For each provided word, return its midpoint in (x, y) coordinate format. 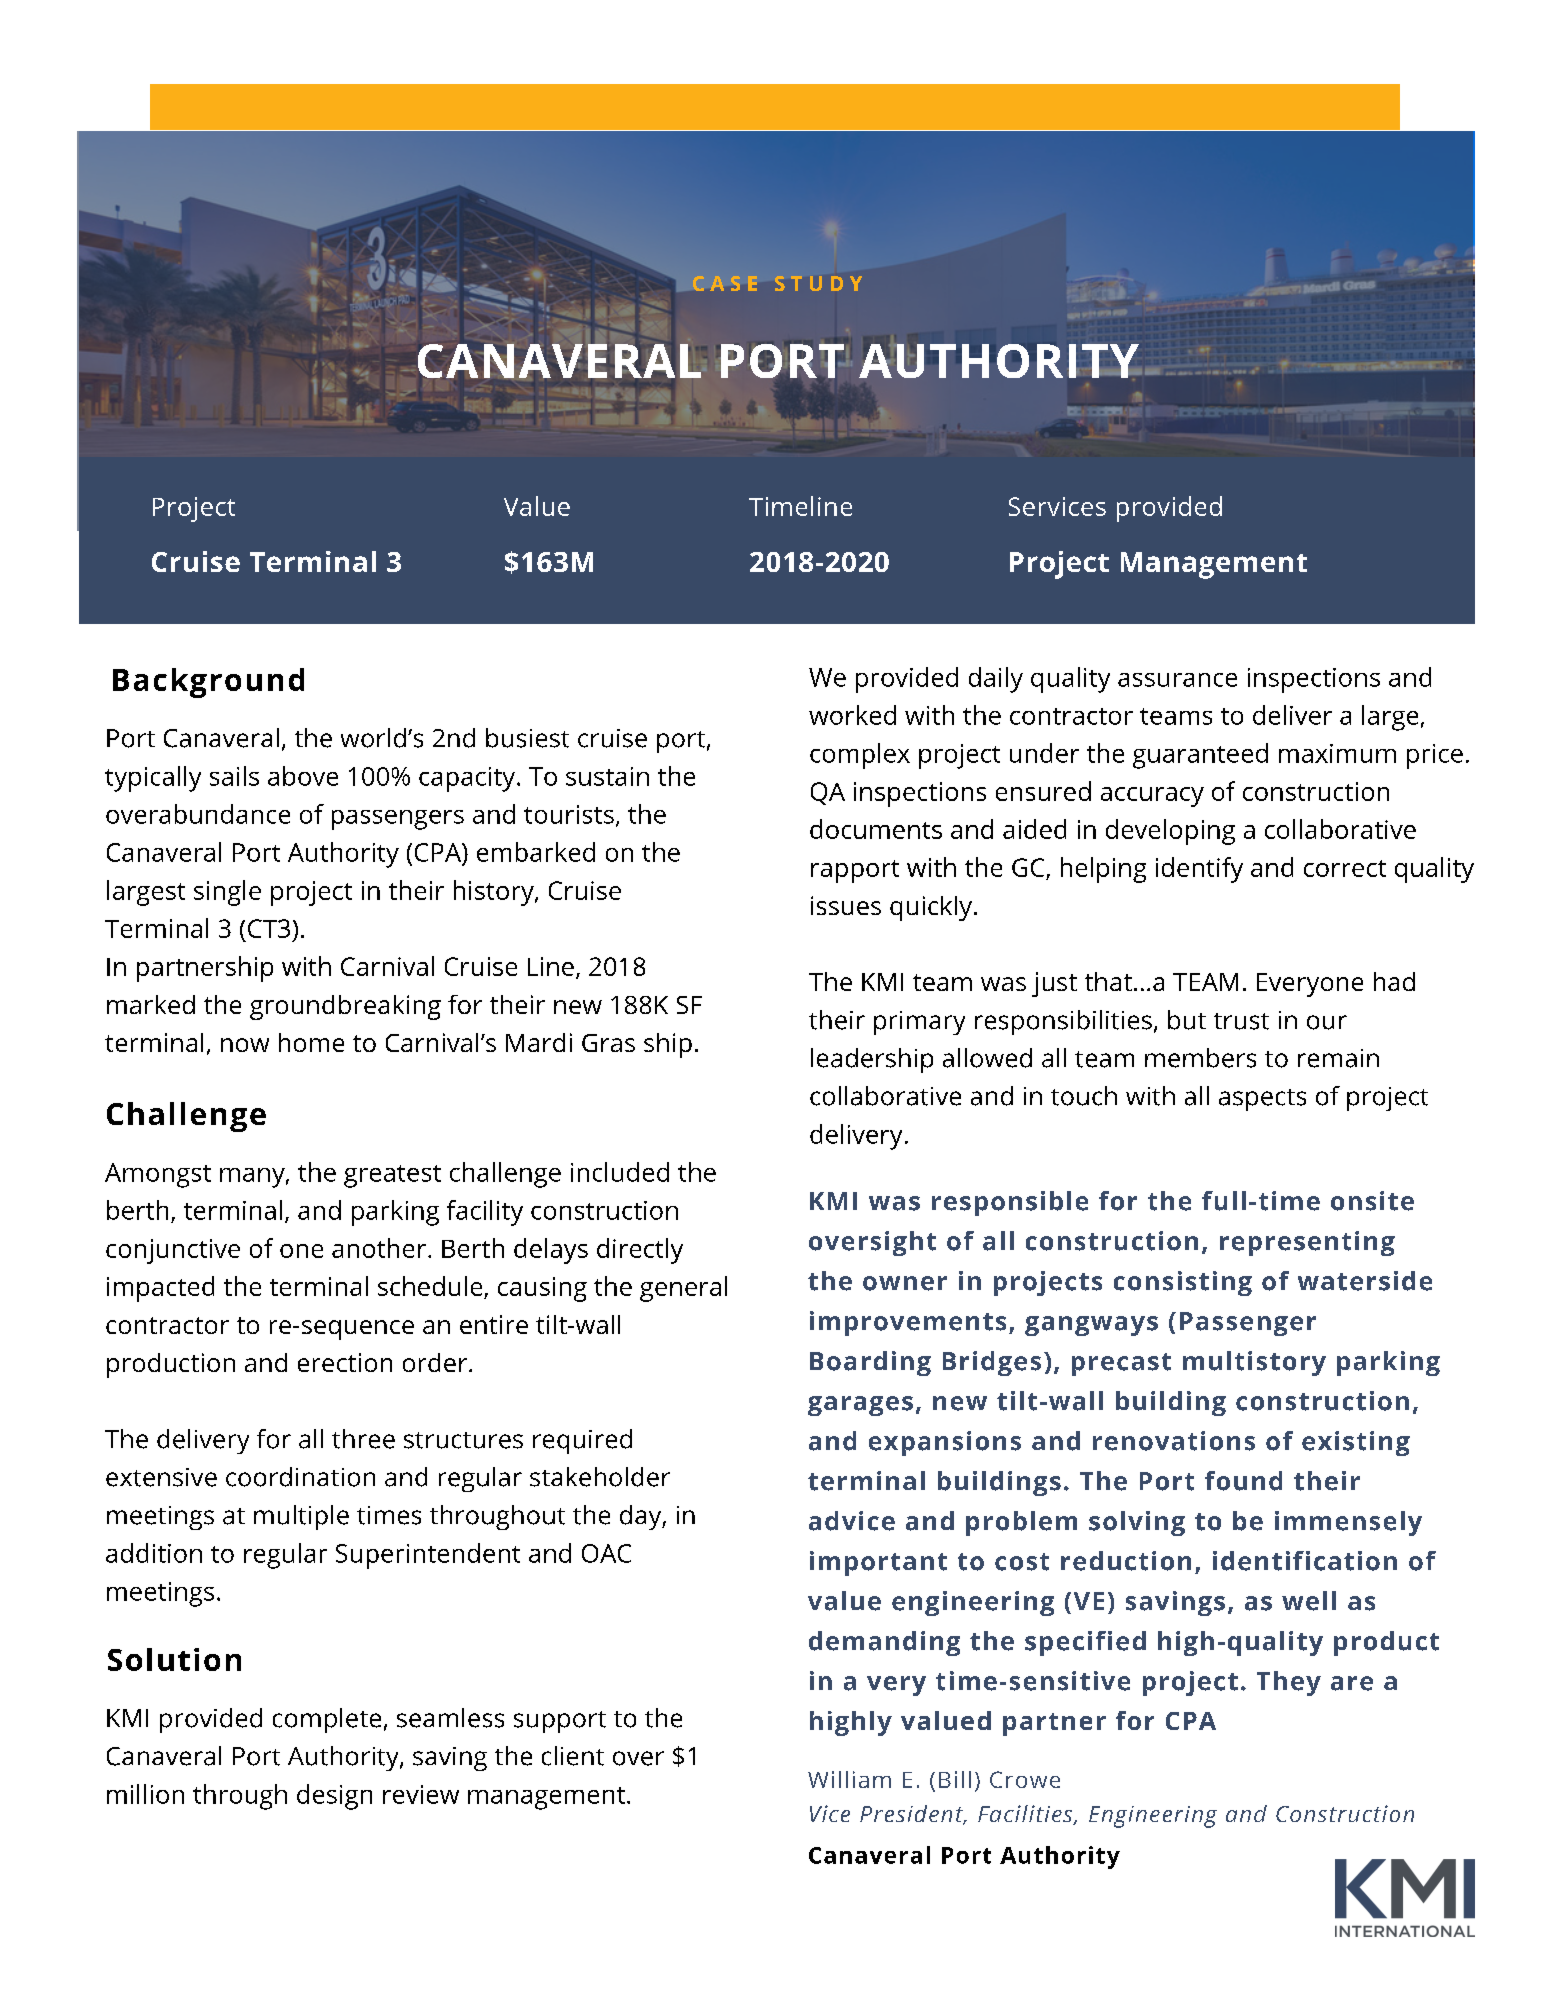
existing (1356, 1443)
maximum (1337, 753)
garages (860, 1406)
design (334, 1797)
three (363, 1439)
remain (1338, 1058)
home (311, 1042)
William (849, 1779)
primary (919, 1023)
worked (852, 715)
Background (208, 683)
